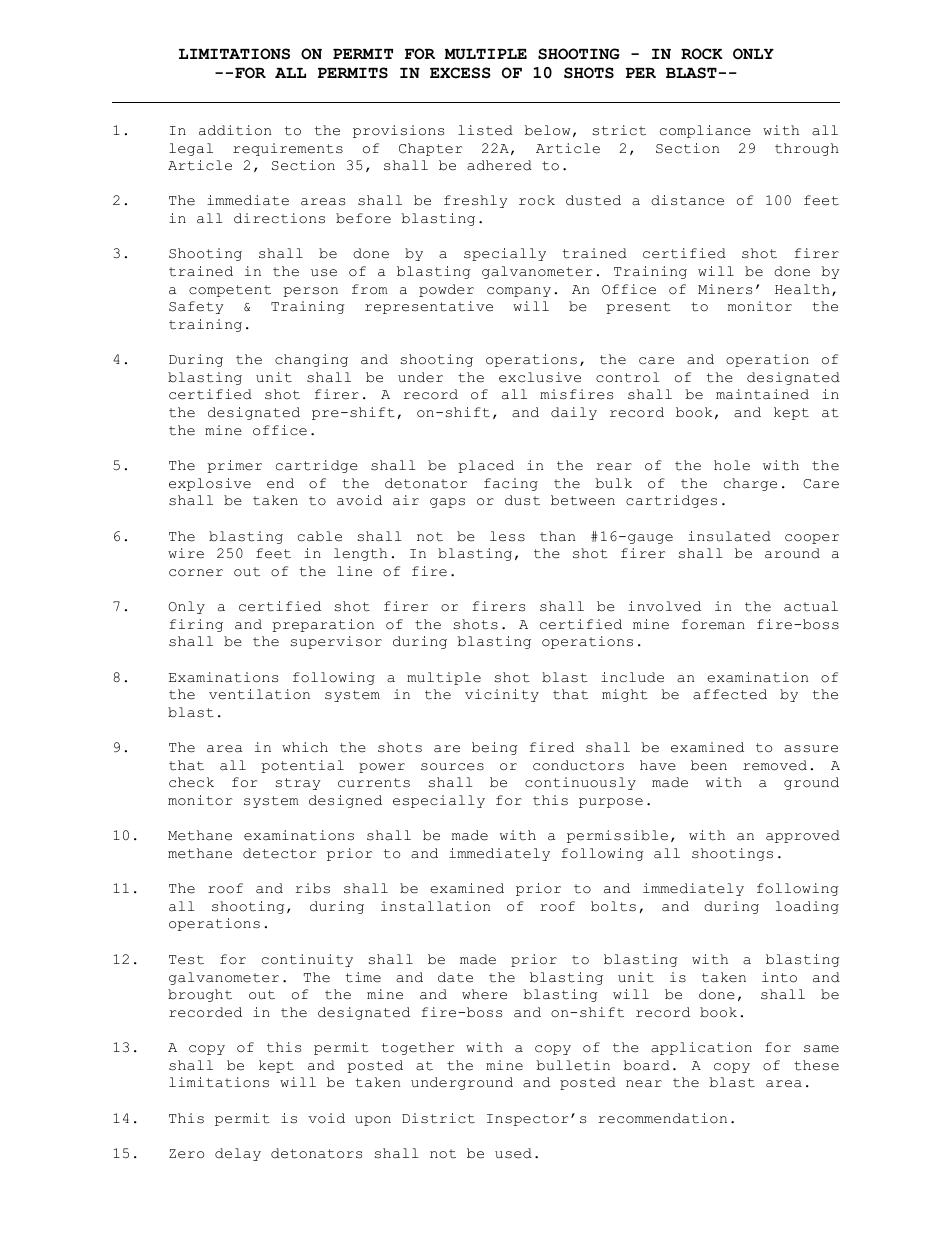 The image size is (952, 1233). Describe the element at coordinates (662, 1118) in the screenshot. I see `recommendation` at that location.
